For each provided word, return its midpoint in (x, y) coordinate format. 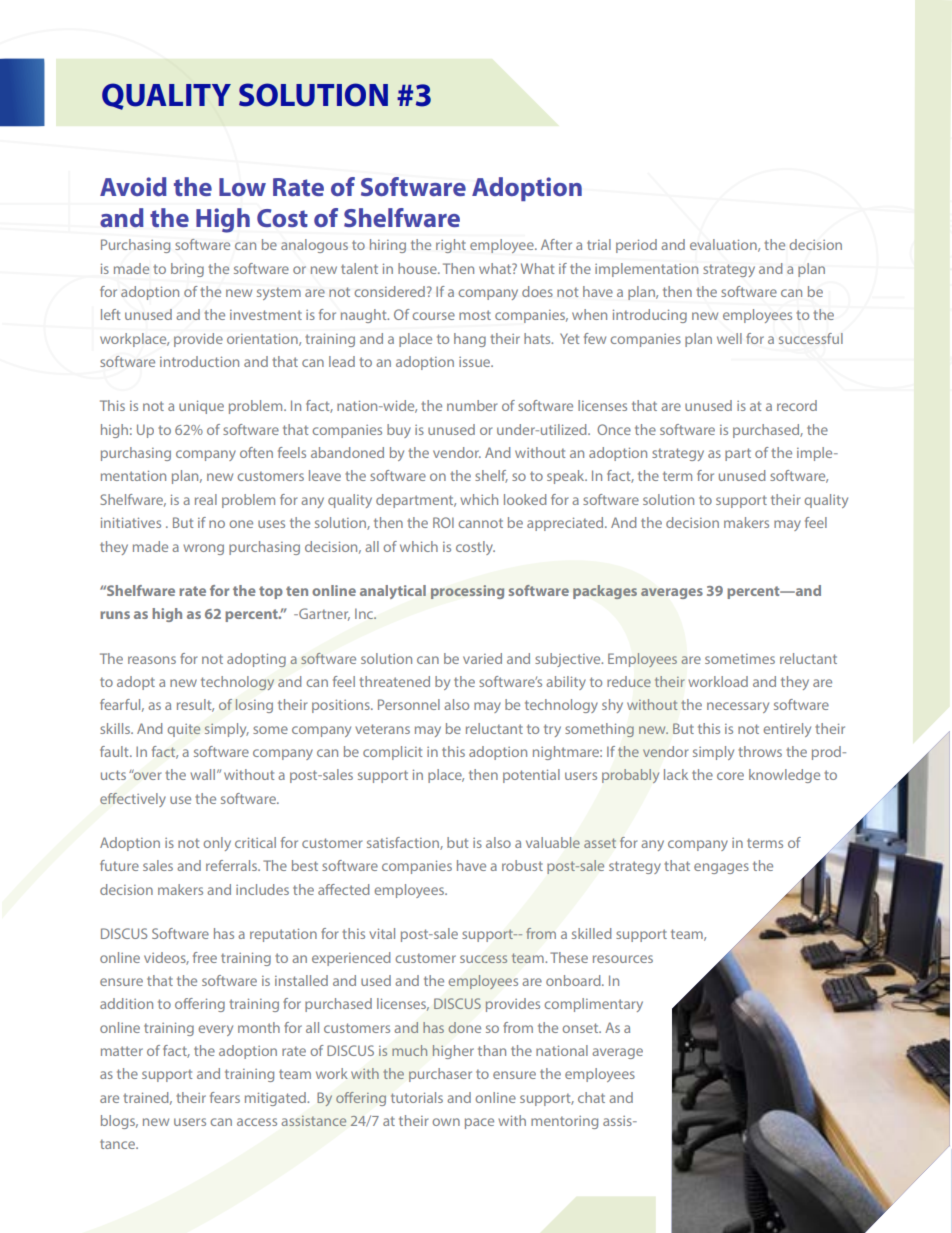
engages (721, 868)
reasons (152, 660)
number (472, 405)
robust (522, 865)
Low (242, 187)
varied (482, 658)
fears (225, 1097)
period (636, 246)
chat (591, 1097)
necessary (738, 707)
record (797, 405)
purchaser (440, 1075)
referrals (233, 865)
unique (201, 407)
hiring (388, 246)
